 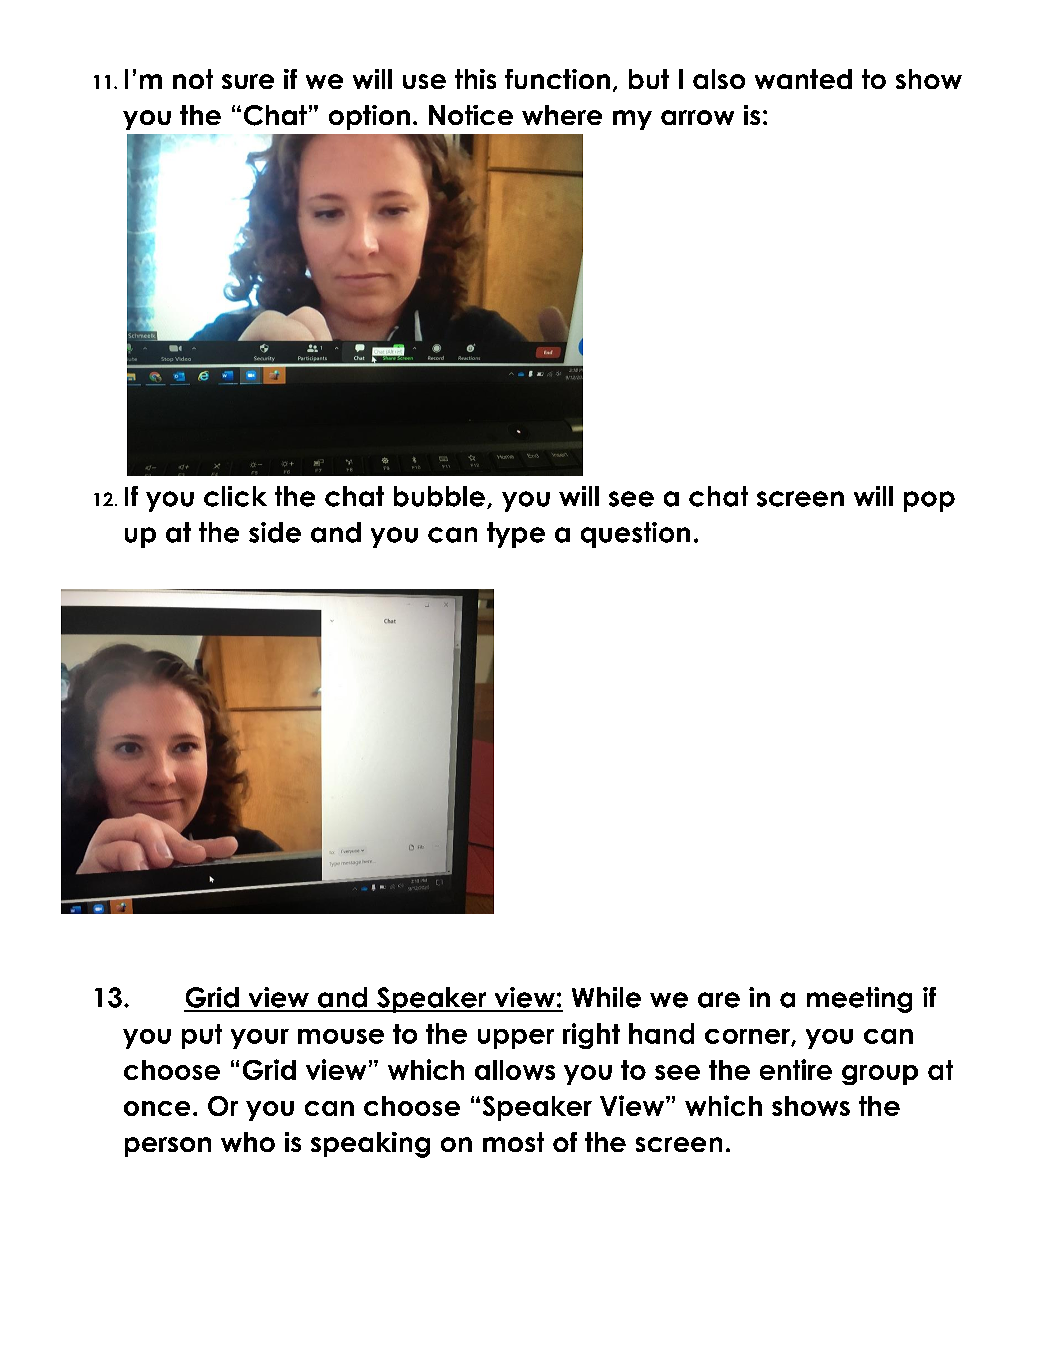 I want to click on most, so click(x=513, y=1142).
